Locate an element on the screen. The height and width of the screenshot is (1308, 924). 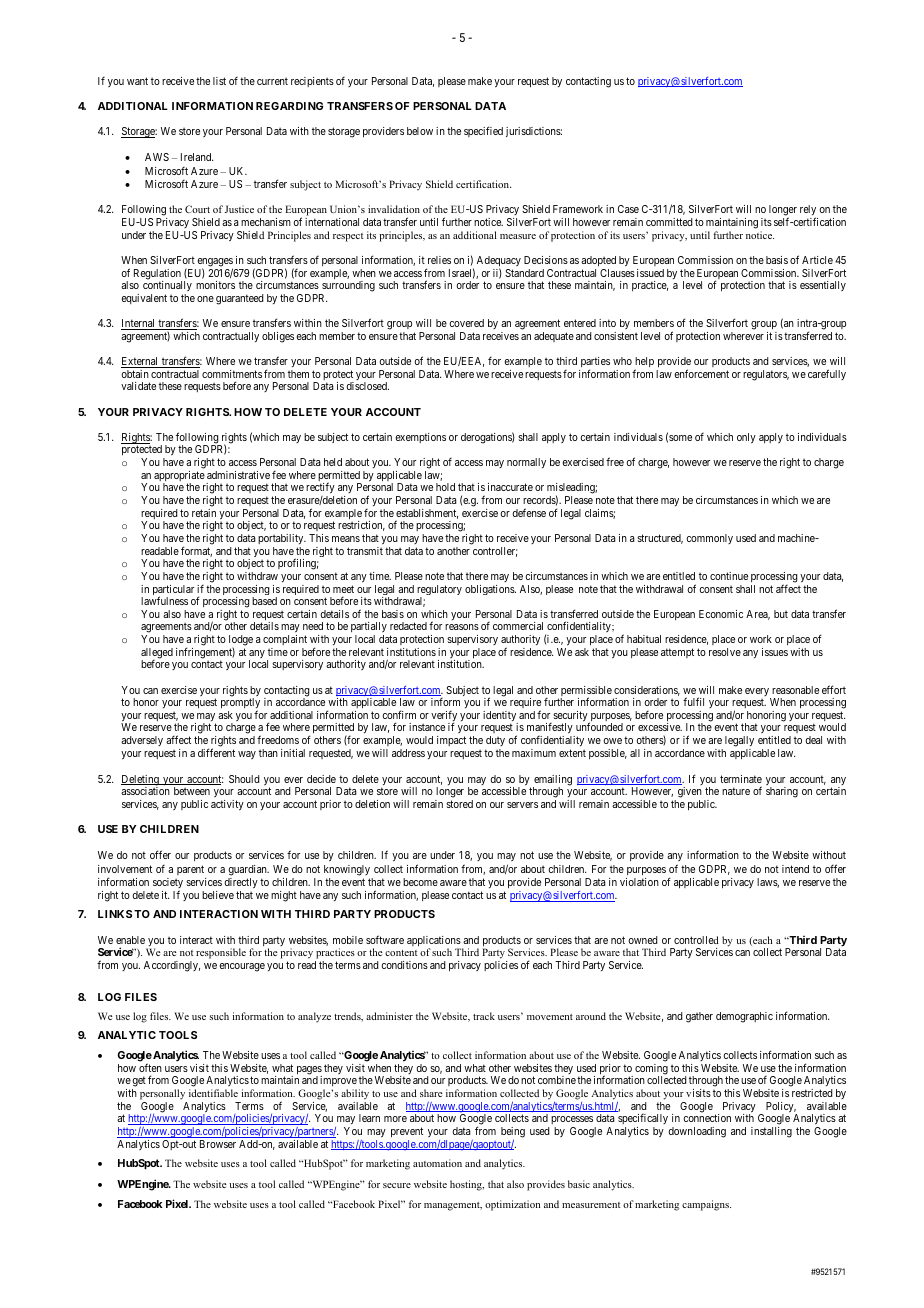
identifiable is located at coordinates (213, 1093).
